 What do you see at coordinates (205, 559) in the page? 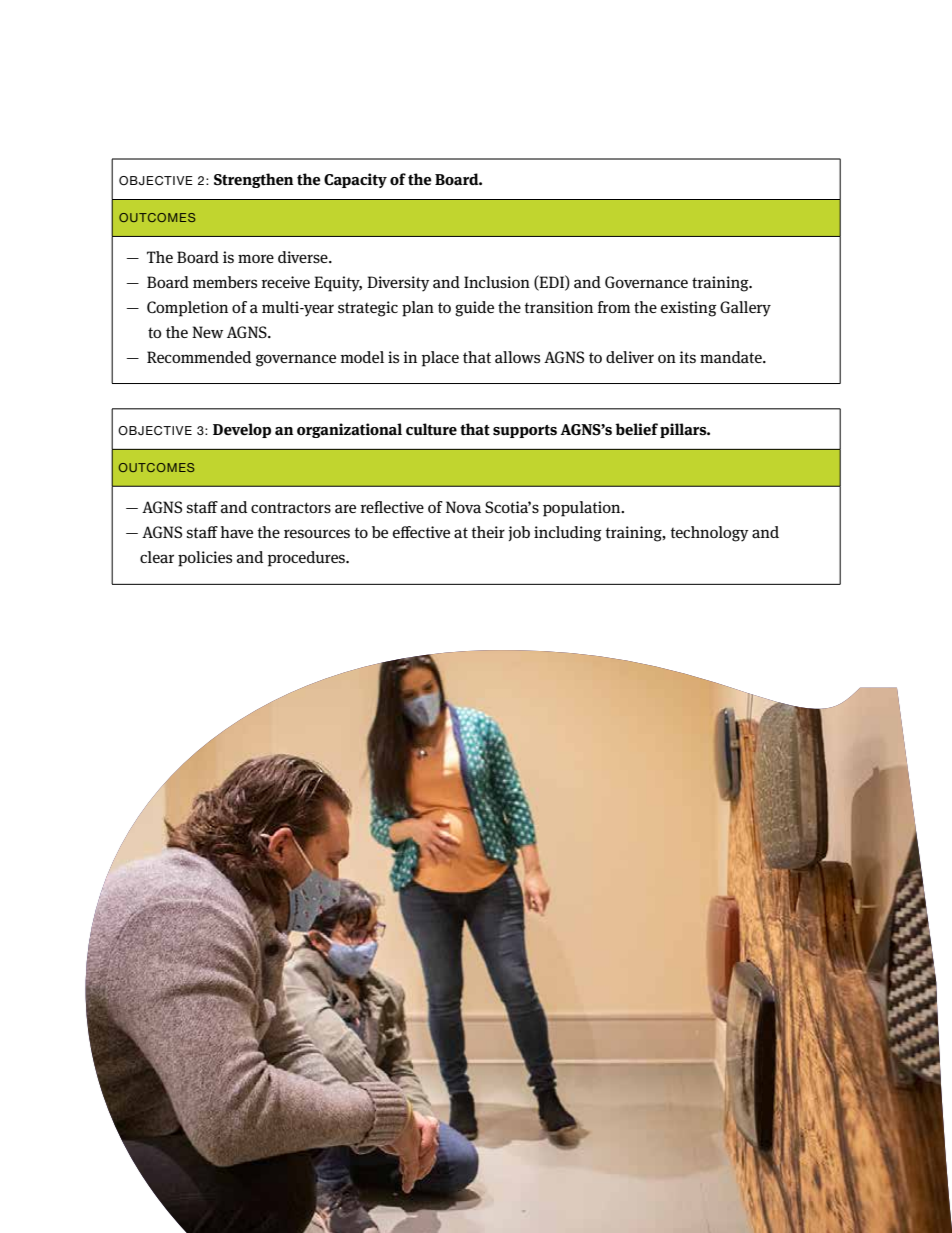
I see `policies` at bounding box center [205, 559].
